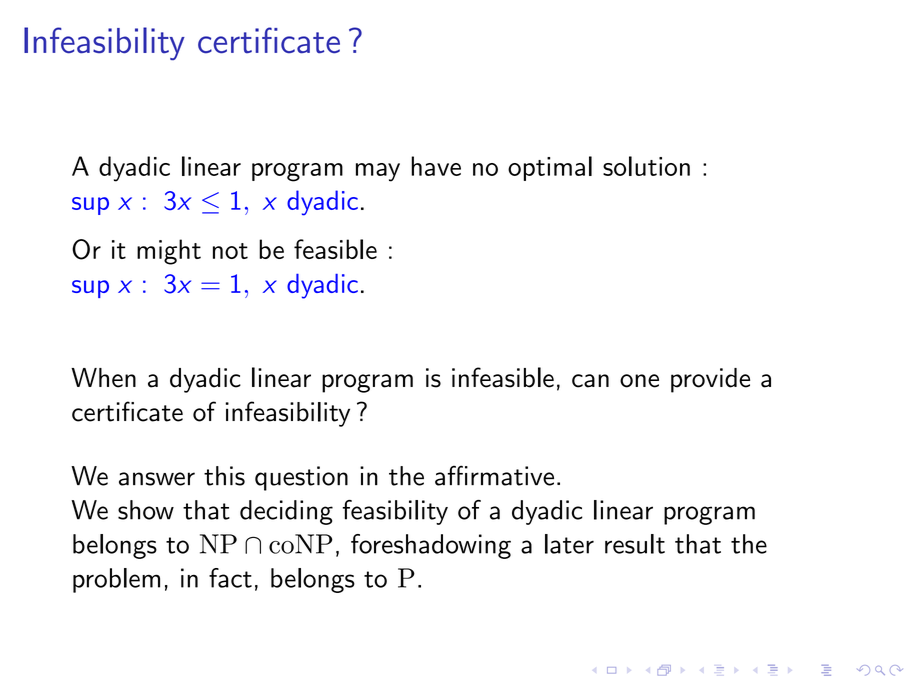  Describe the element at coordinates (378, 172) in the screenshot. I see `may` at that location.
